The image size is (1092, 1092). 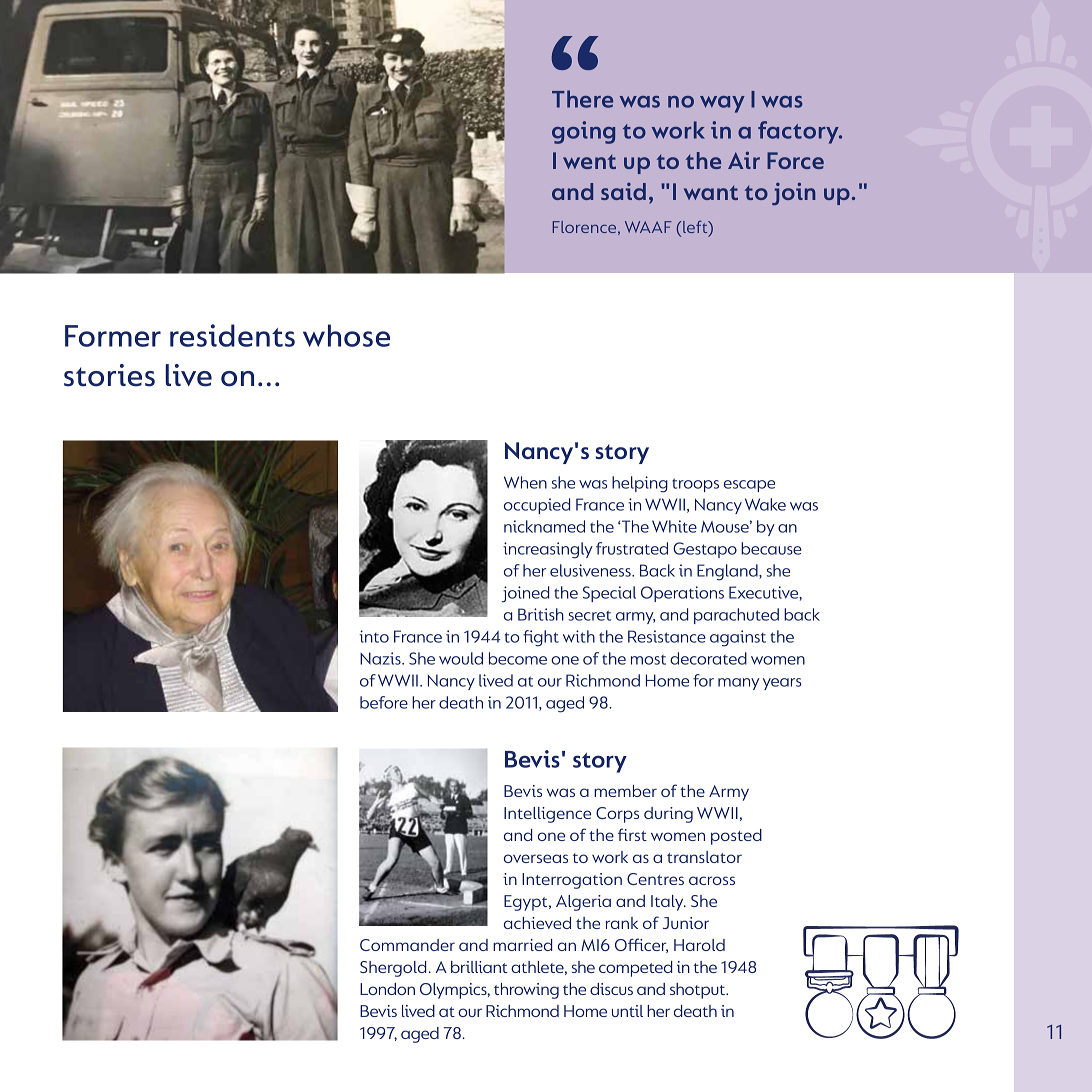 What do you see at coordinates (384, 702) in the screenshot?
I see `before` at bounding box center [384, 702].
